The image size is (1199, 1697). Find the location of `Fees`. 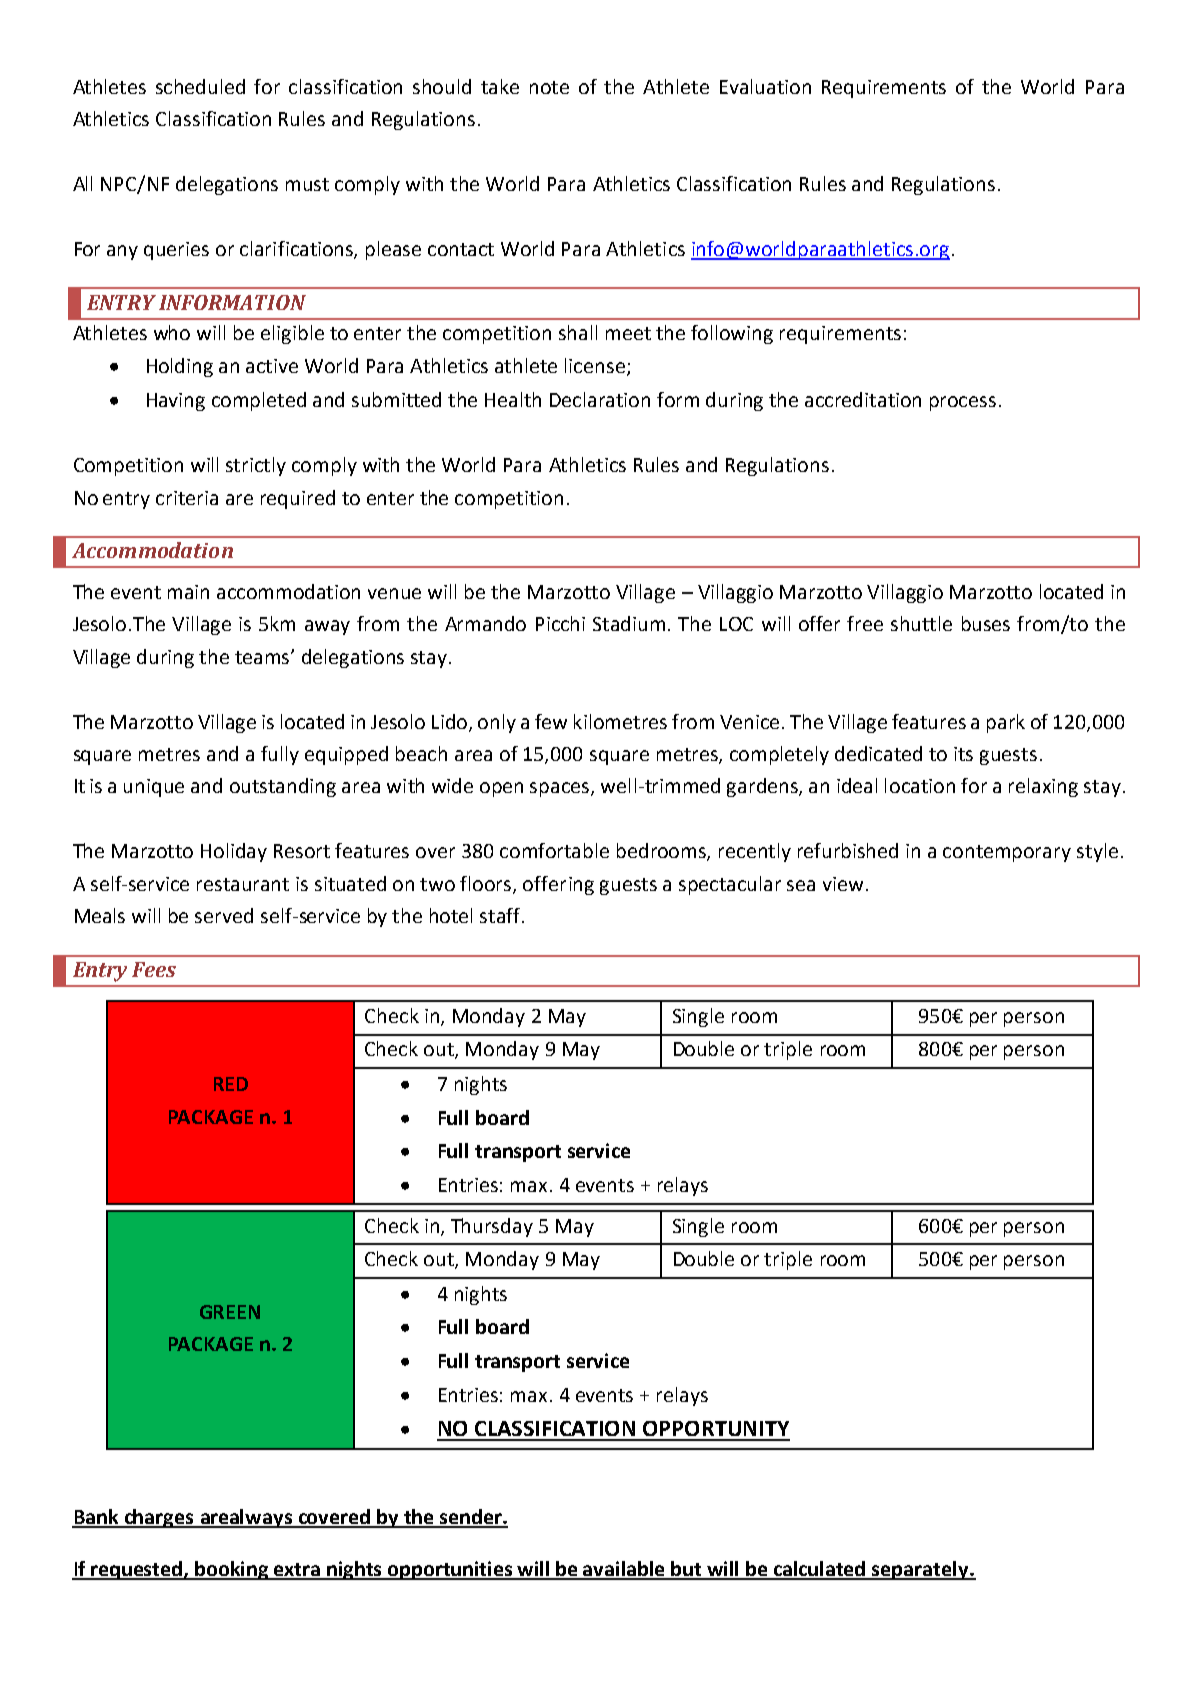

Fees is located at coordinates (154, 969).
